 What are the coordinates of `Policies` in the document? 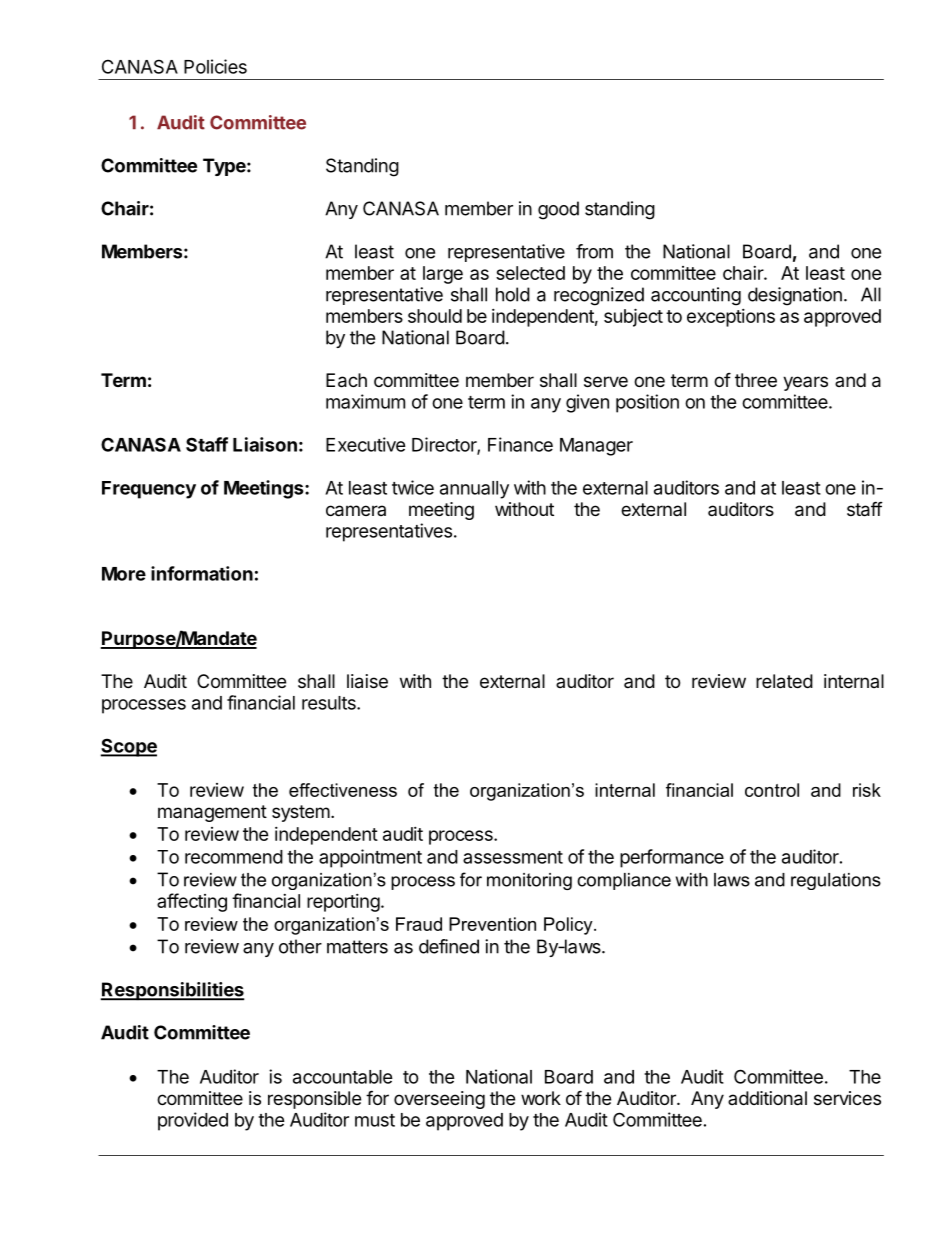 It's located at (215, 66).
